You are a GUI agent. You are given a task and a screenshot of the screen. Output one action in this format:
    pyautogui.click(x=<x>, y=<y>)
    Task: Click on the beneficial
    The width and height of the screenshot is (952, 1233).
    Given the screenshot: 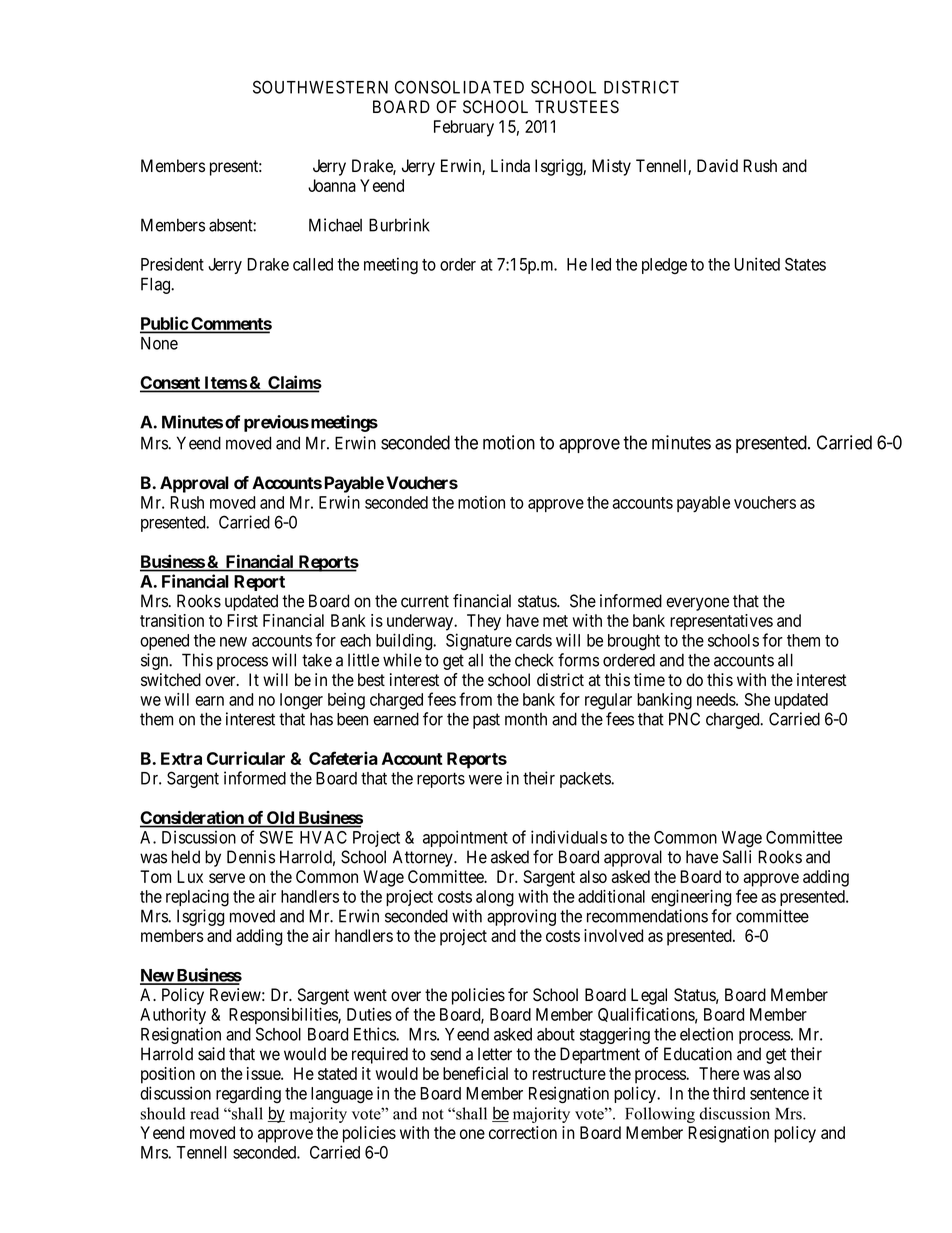 What is the action you would take?
    pyautogui.click(x=475, y=1073)
